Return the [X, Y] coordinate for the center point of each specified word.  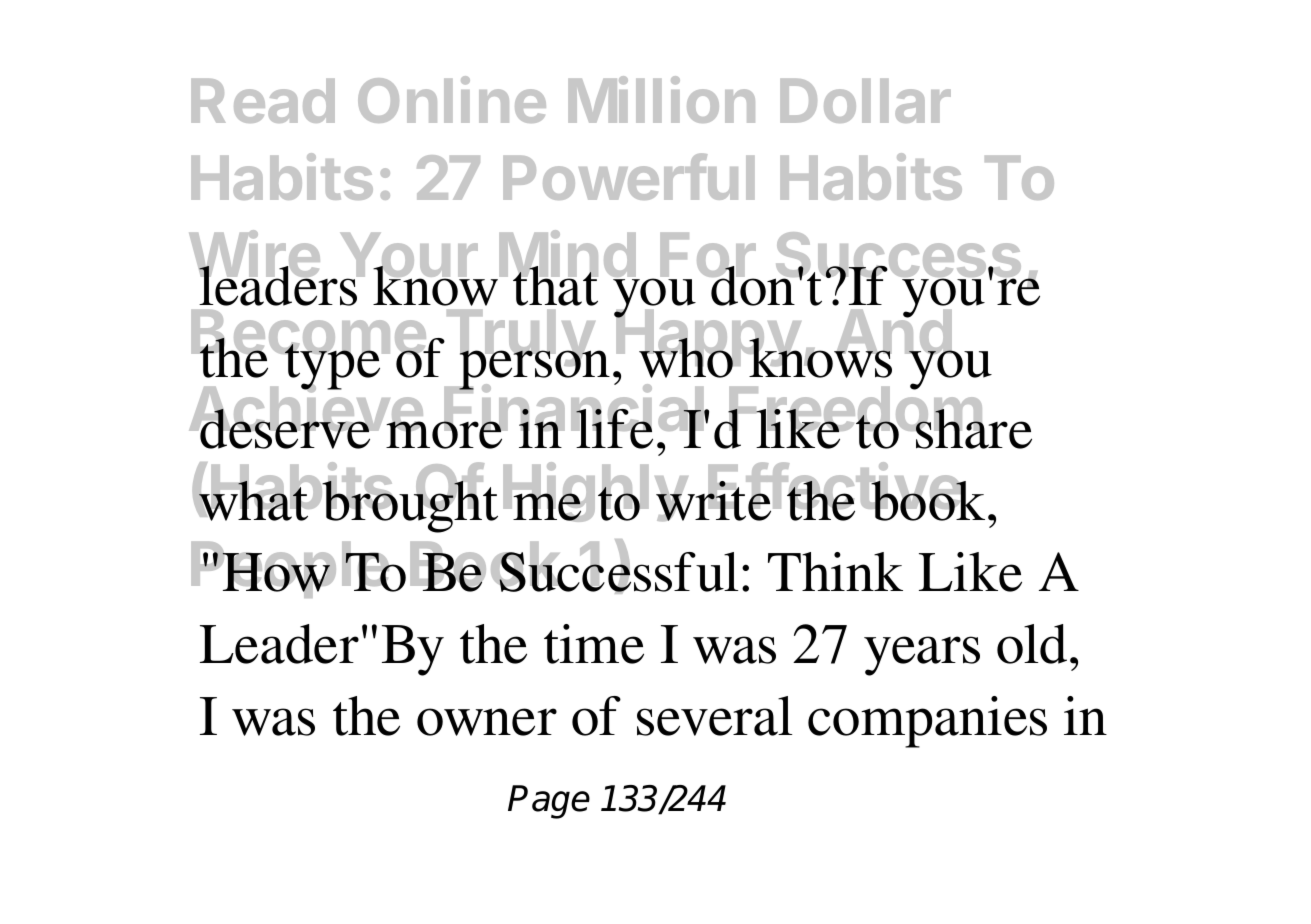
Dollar [865, 101]
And [894, 333]
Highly [596, 492]
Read [263, 101]
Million [661, 99]
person [534, 370]
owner [487, 722]
